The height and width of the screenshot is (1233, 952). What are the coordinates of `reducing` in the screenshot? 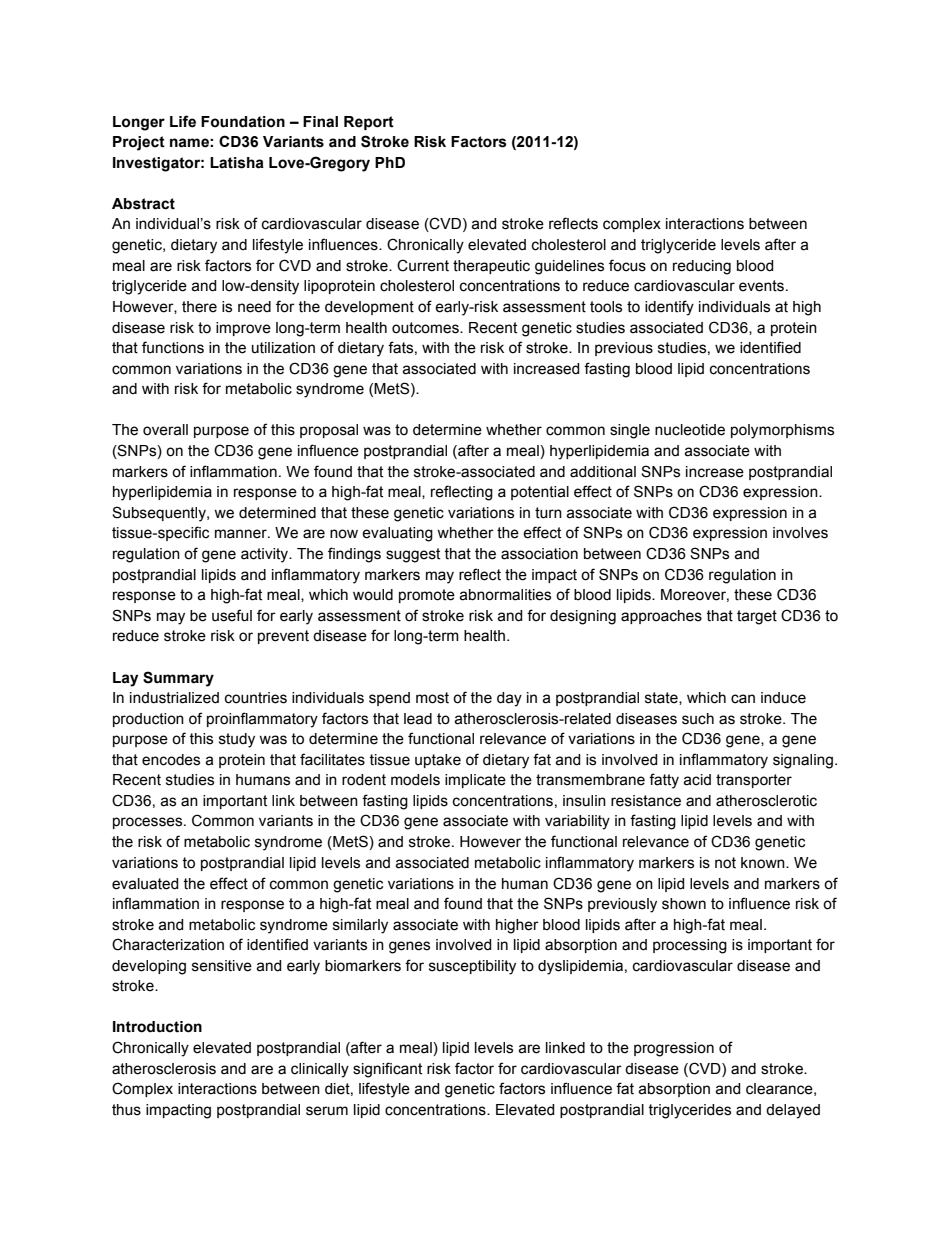 It's located at (702, 267).
